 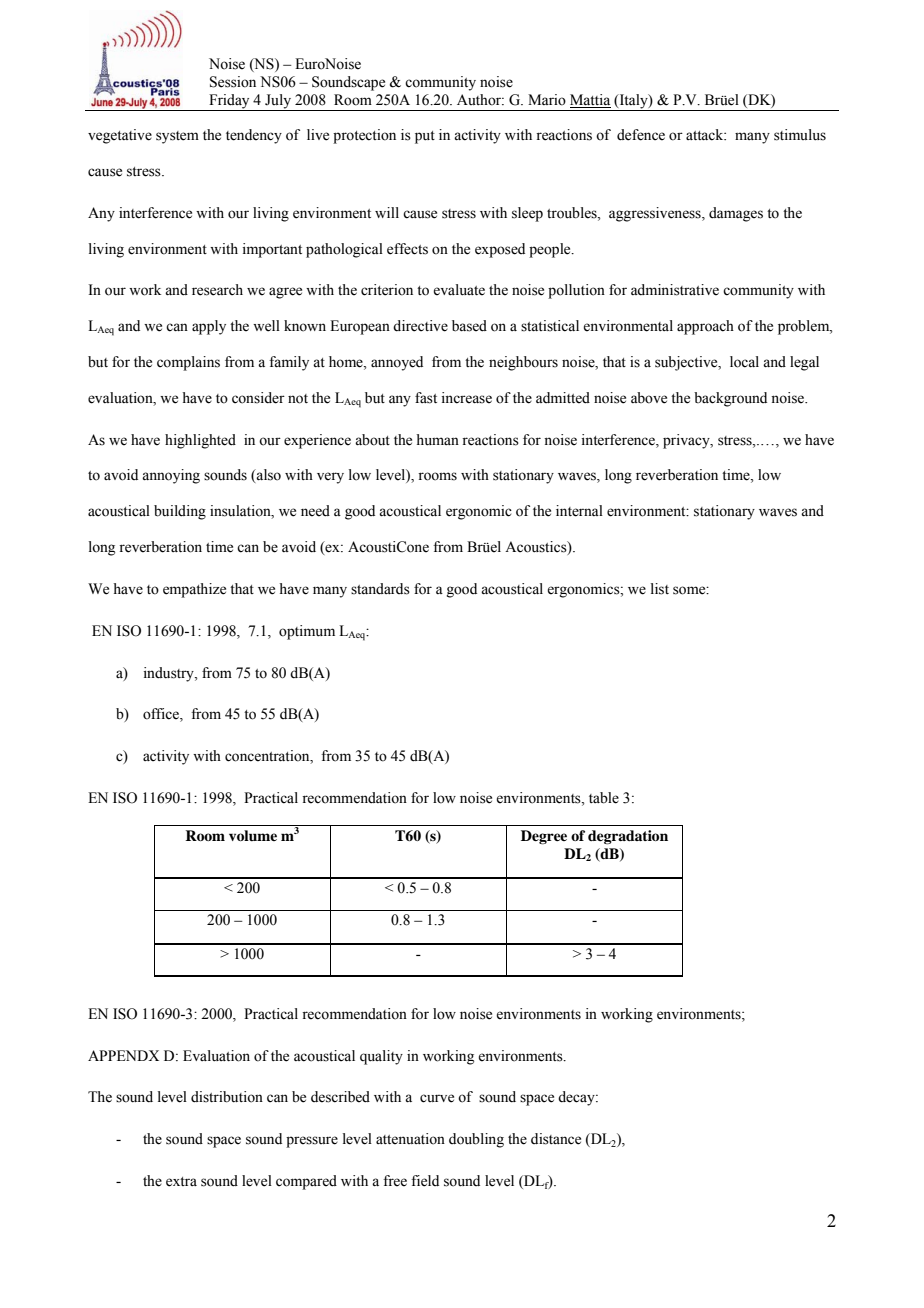 I want to click on list, so click(x=660, y=589).
